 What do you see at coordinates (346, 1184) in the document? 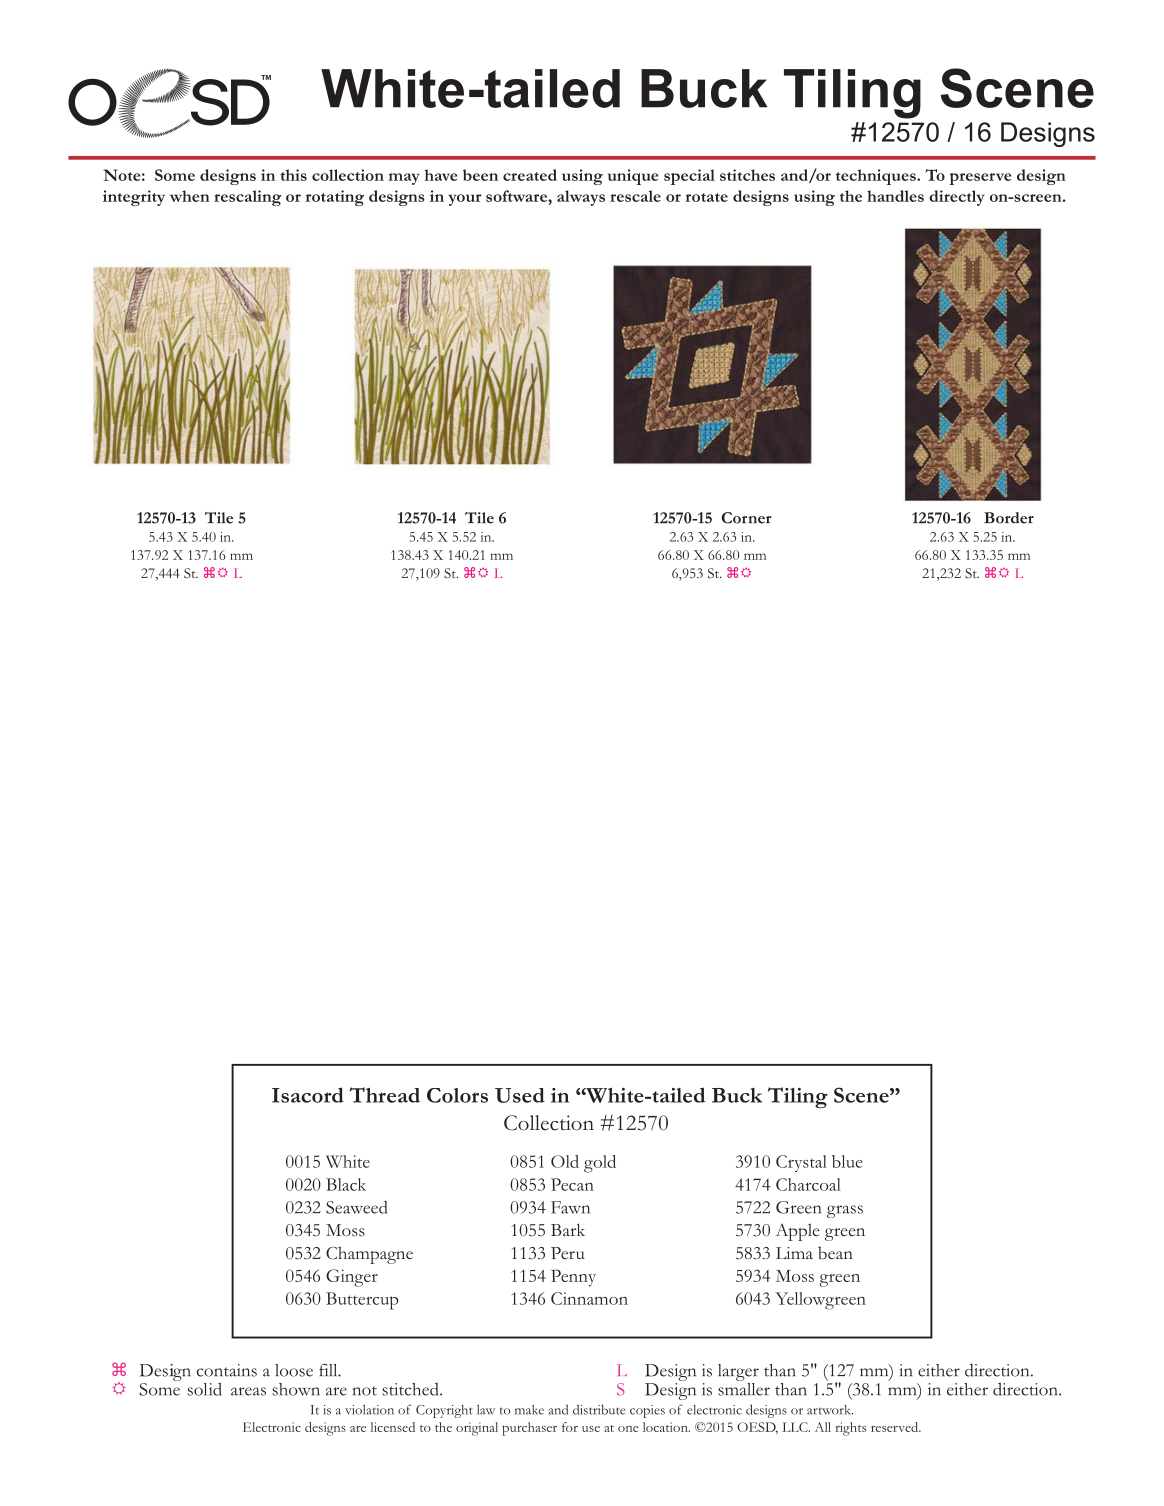
I see `Black` at bounding box center [346, 1184].
